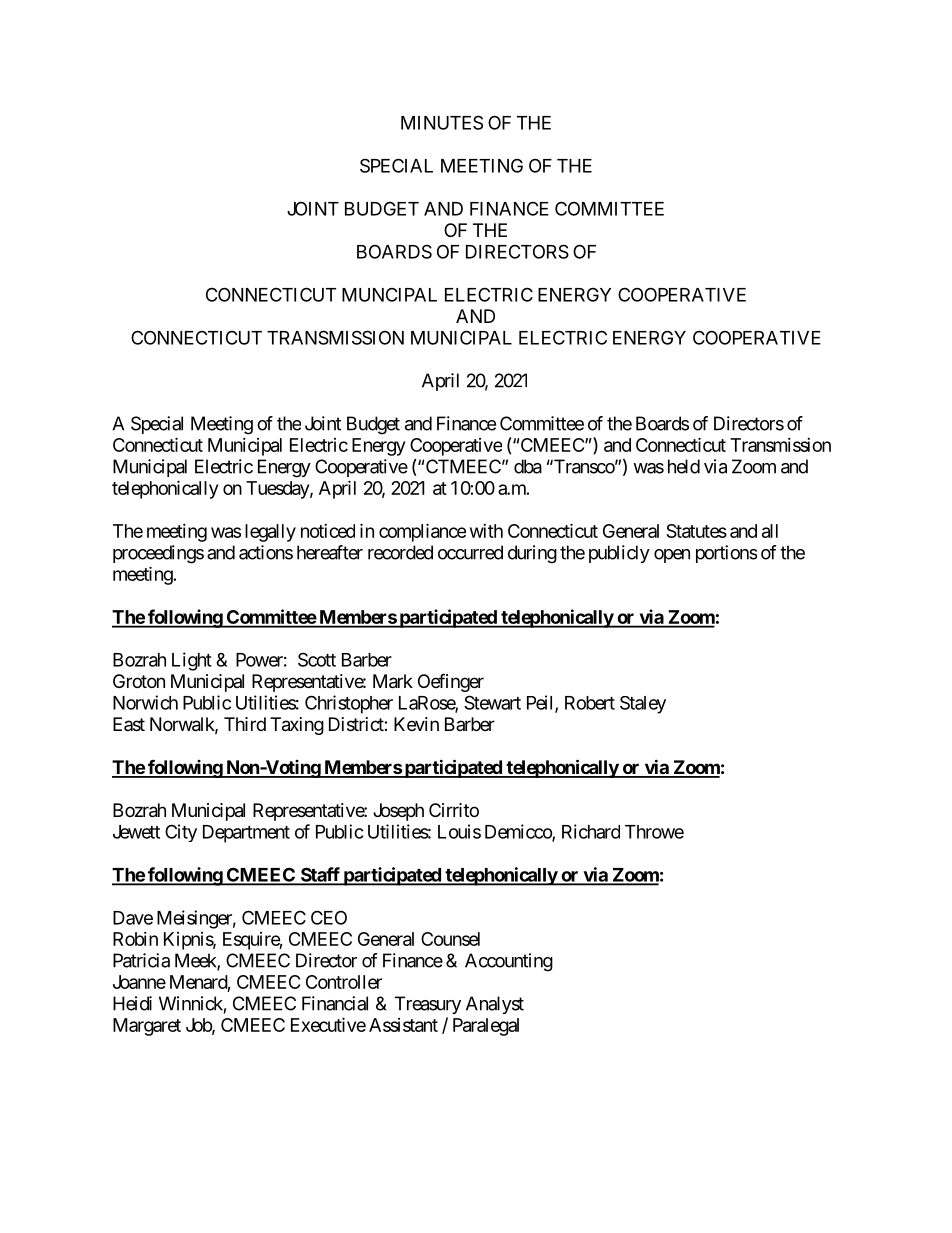  I want to click on MINUTES, so click(442, 122).
